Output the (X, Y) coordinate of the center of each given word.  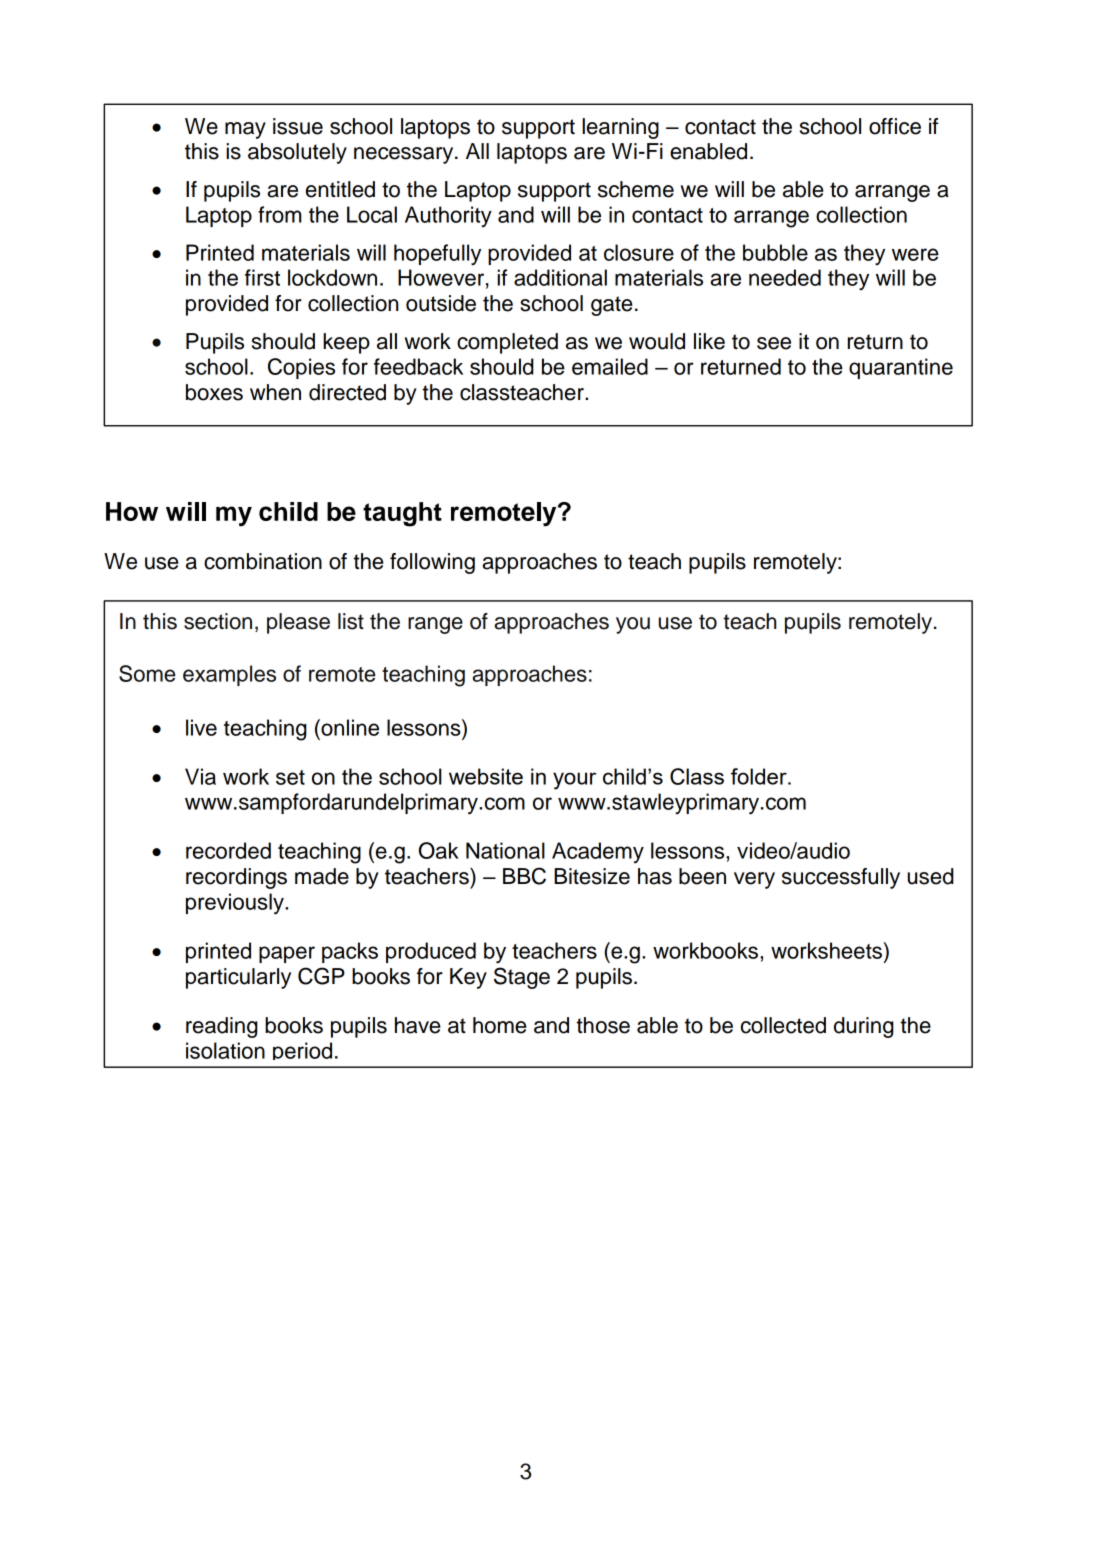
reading (222, 1027)
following (432, 563)
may (245, 130)
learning (620, 128)
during (864, 1027)
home (499, 1025)
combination (263, 561)
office (895, 126)
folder (760, 776)
